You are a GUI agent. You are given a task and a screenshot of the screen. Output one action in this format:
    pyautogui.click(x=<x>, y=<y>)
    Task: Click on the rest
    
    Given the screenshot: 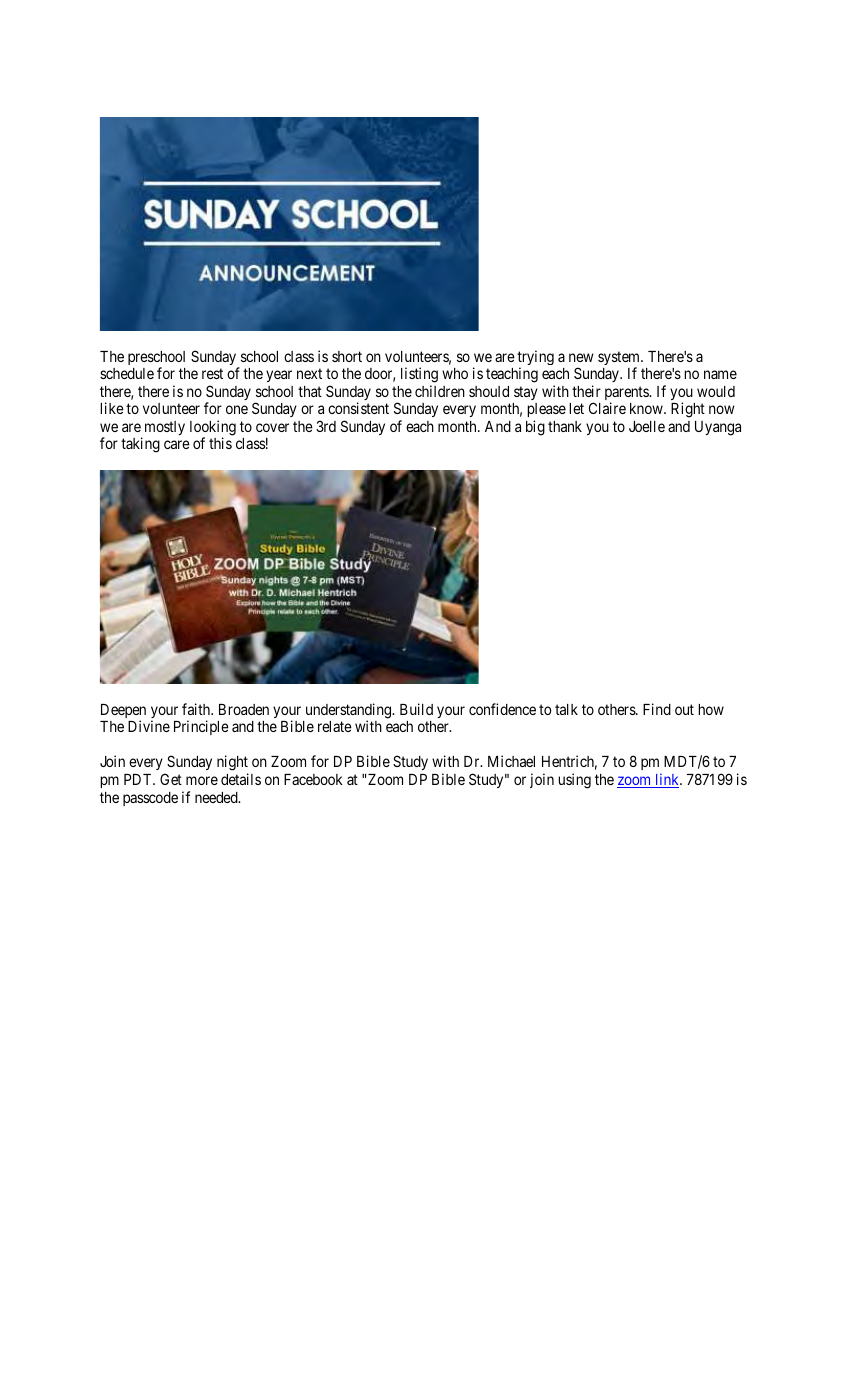 What is the action you would take?
    pyautogui.click(x=212, y=373)
